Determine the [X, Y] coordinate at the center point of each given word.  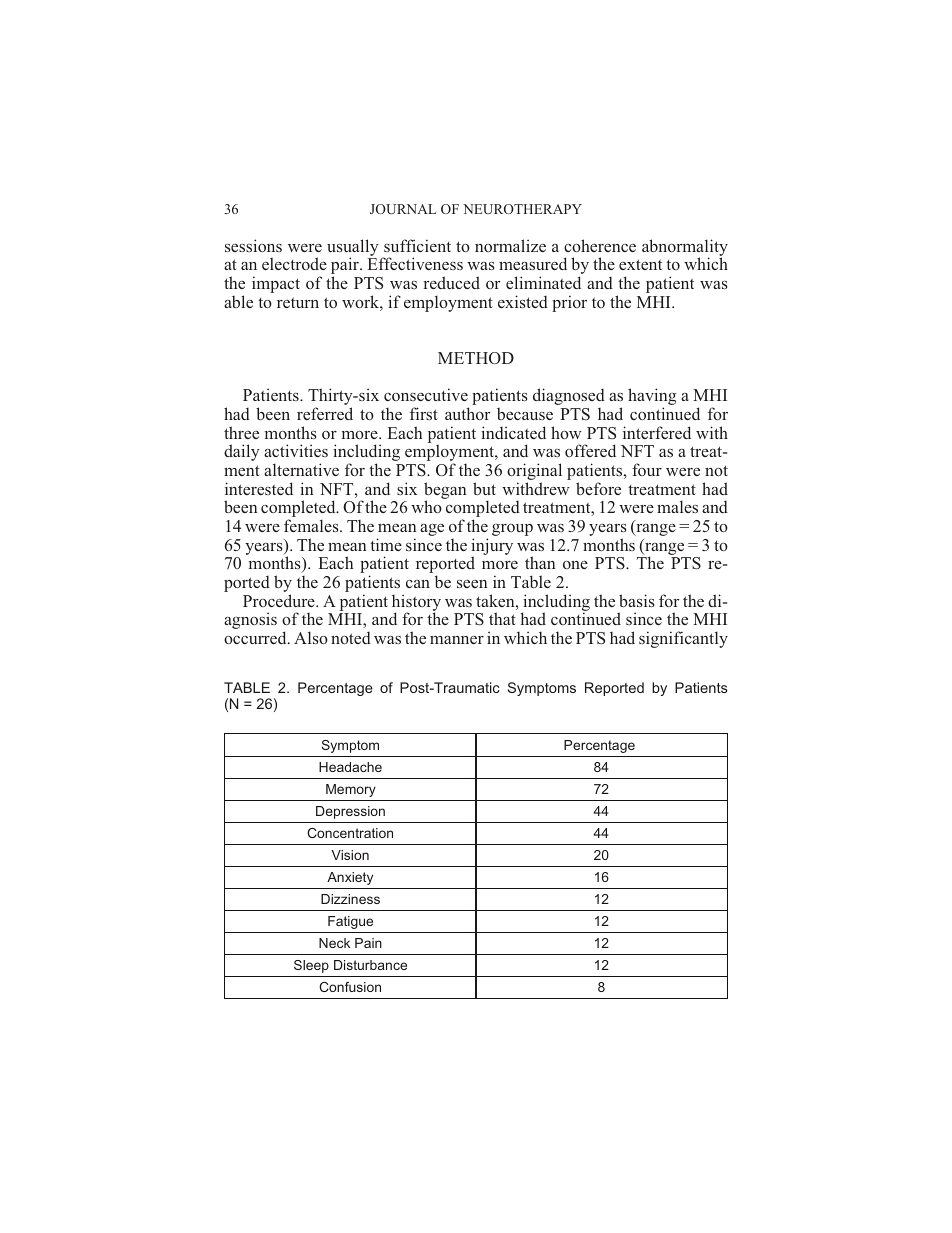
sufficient [417, 245]
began [445, 491]
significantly [683, 639]
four [647, 469]
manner [457, 640]
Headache [350, 767]
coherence [600, 245]
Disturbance [370, 965]
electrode [294, 263]
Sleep [311, 966]
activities [296, 450]
